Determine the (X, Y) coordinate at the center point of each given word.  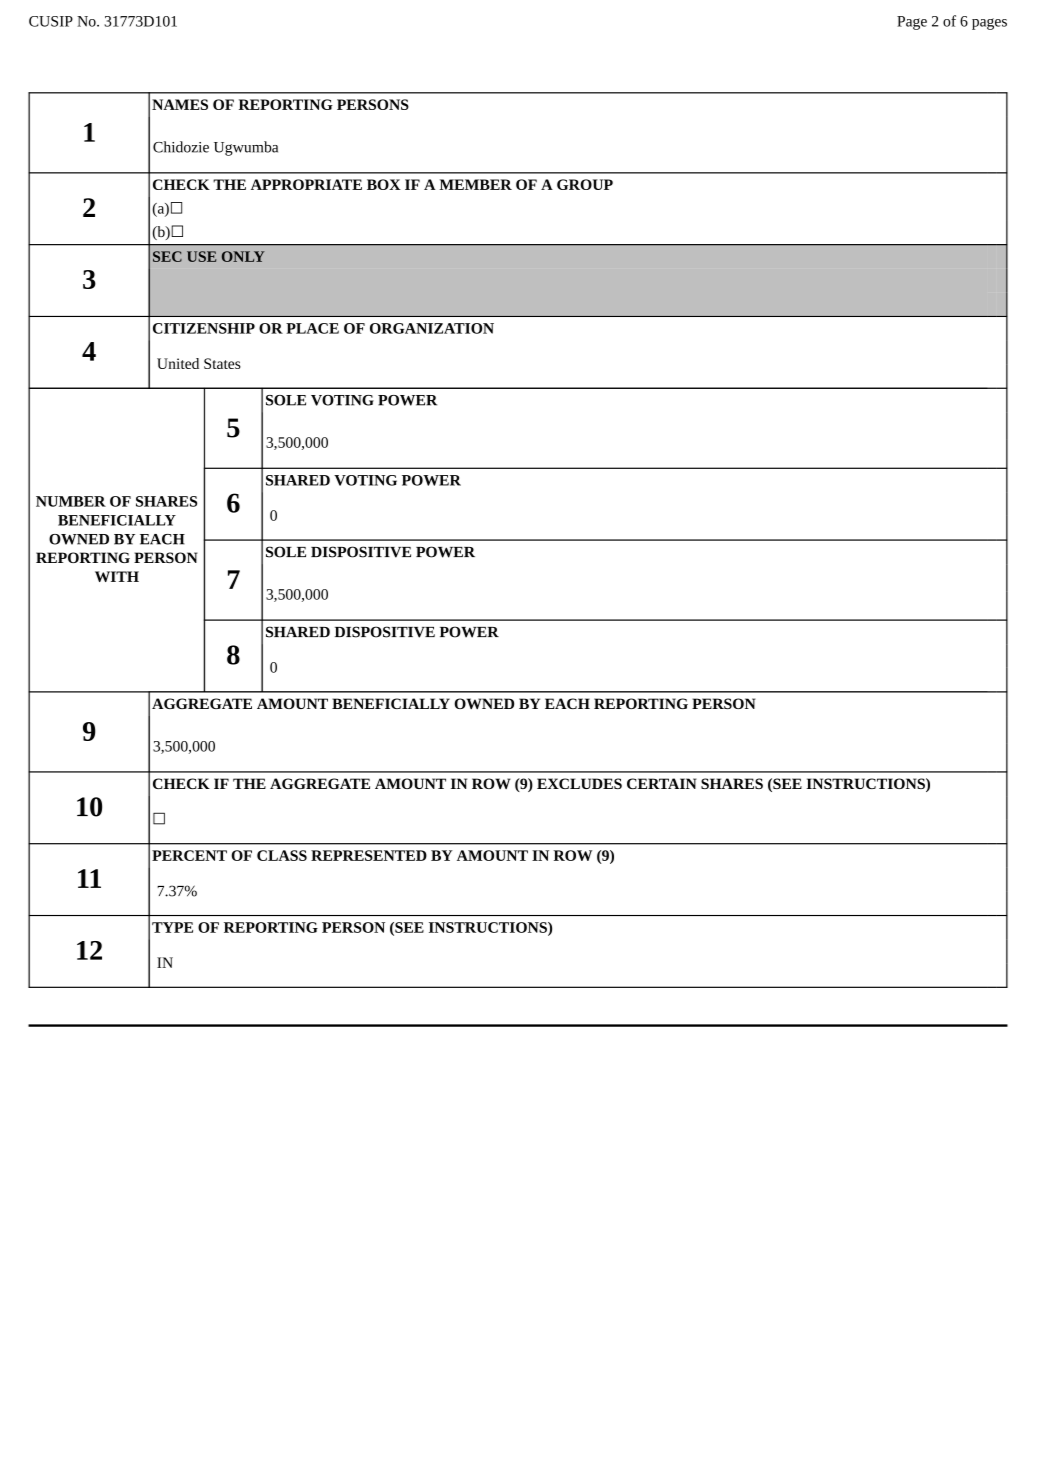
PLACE (312, 328)
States (222, 363)
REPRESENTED (369, 855)
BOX (384, 184)
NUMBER (71, 501)
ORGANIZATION (432, 328)
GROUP (585, 184)
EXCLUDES (579, 783)
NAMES (180, 104)
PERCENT (189, 855)
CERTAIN (662, 783)
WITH (117, 576)
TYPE (172, 927)
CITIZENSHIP (204, 328)
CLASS (282, 855)
